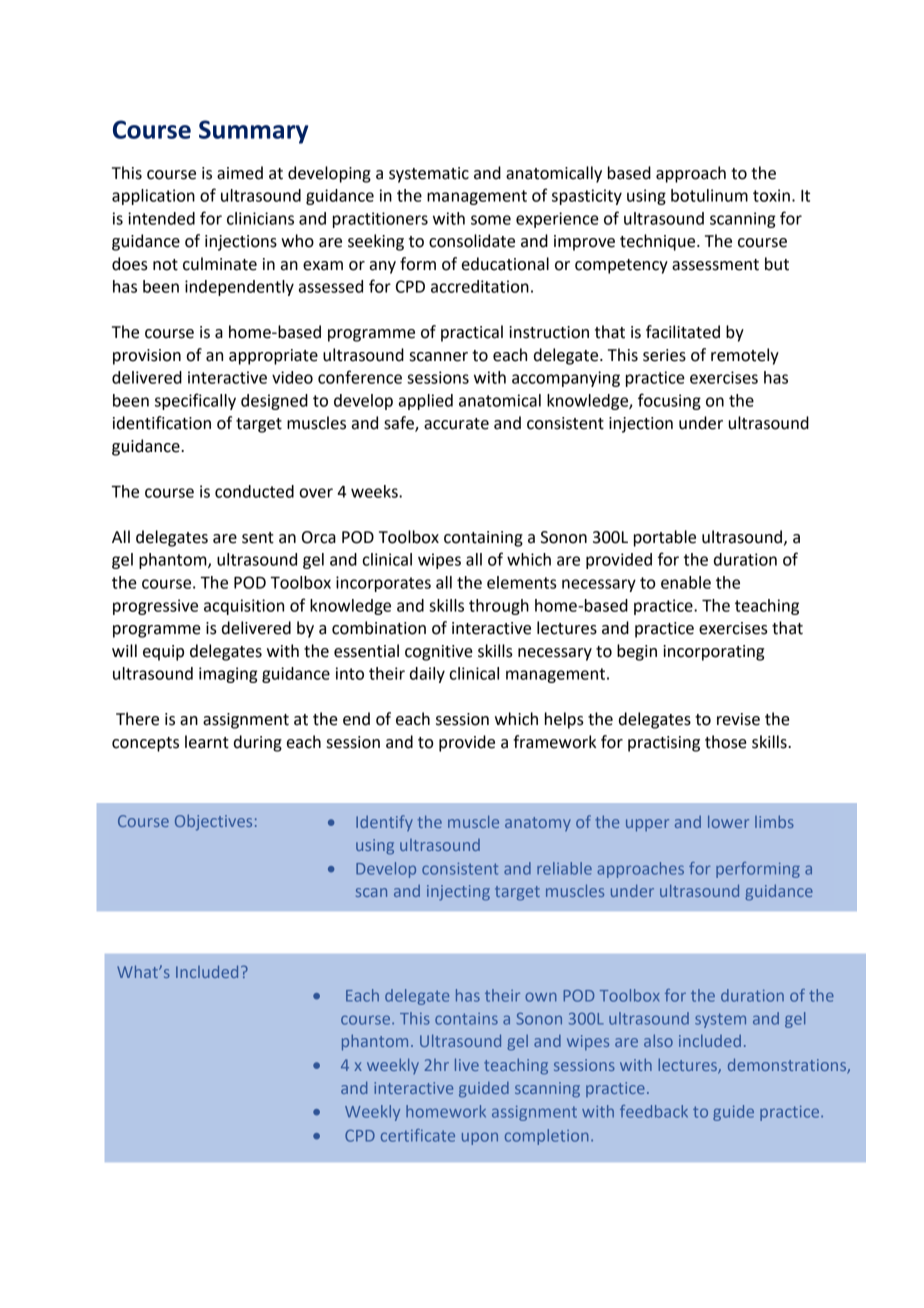  Describe the element at coordinates (458, 893) in the page. I see `injecting` at that location.
